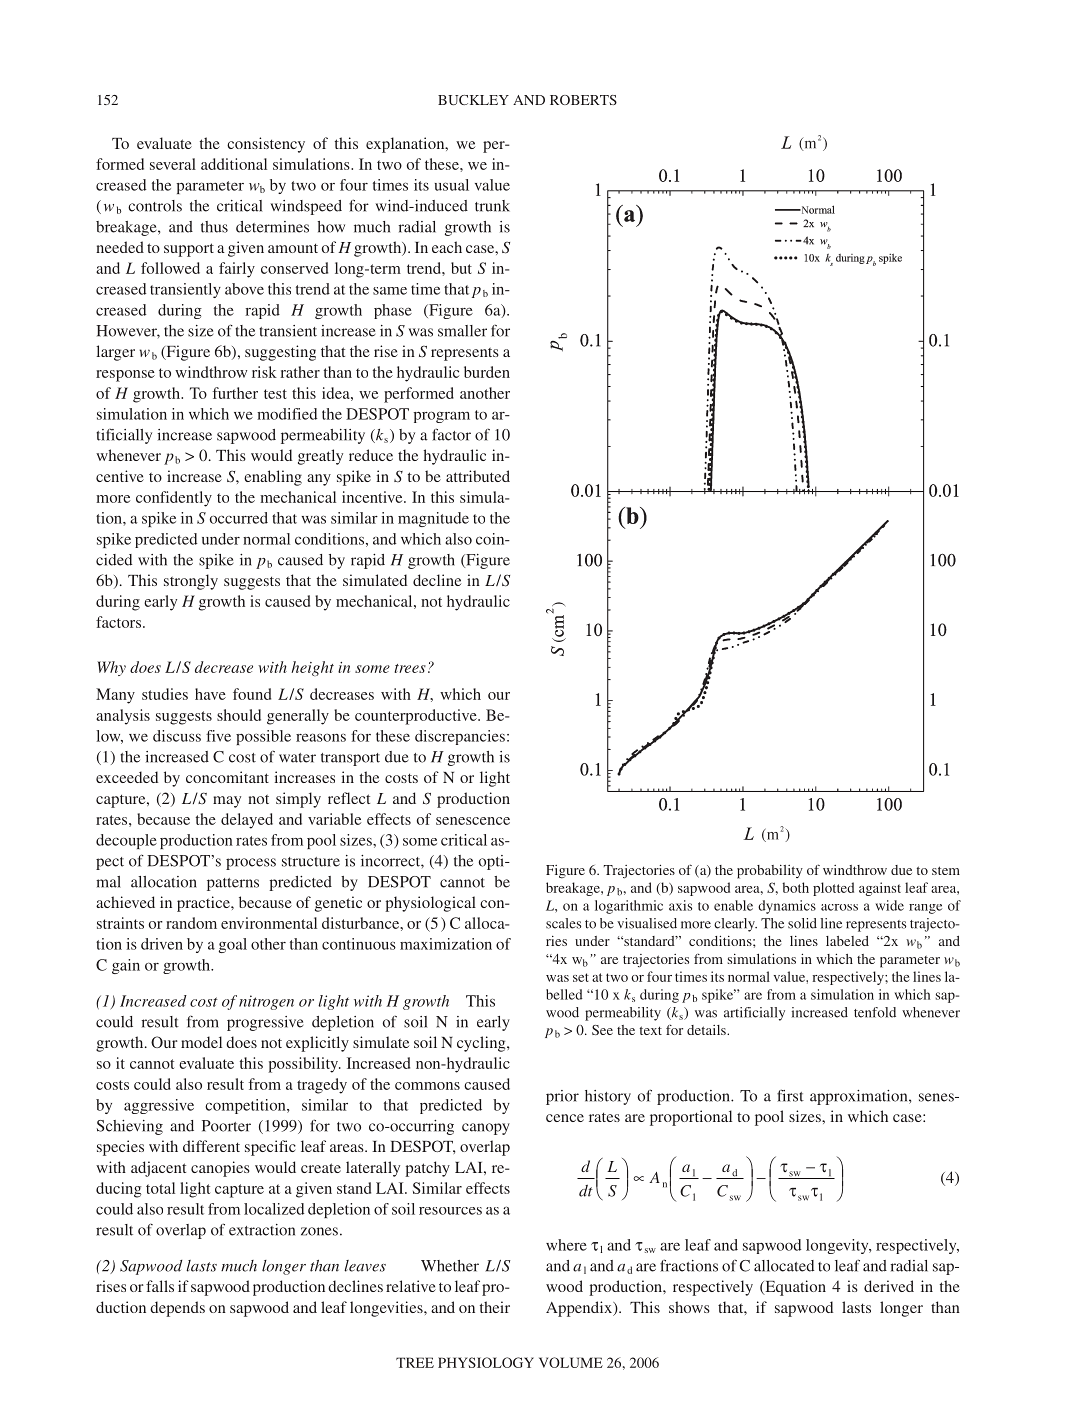 The image size is (1088, 1409). What do you see at coordinates (160, 1286) in the screenshot?
I see `falls` at bounding box center [160, 1286].
